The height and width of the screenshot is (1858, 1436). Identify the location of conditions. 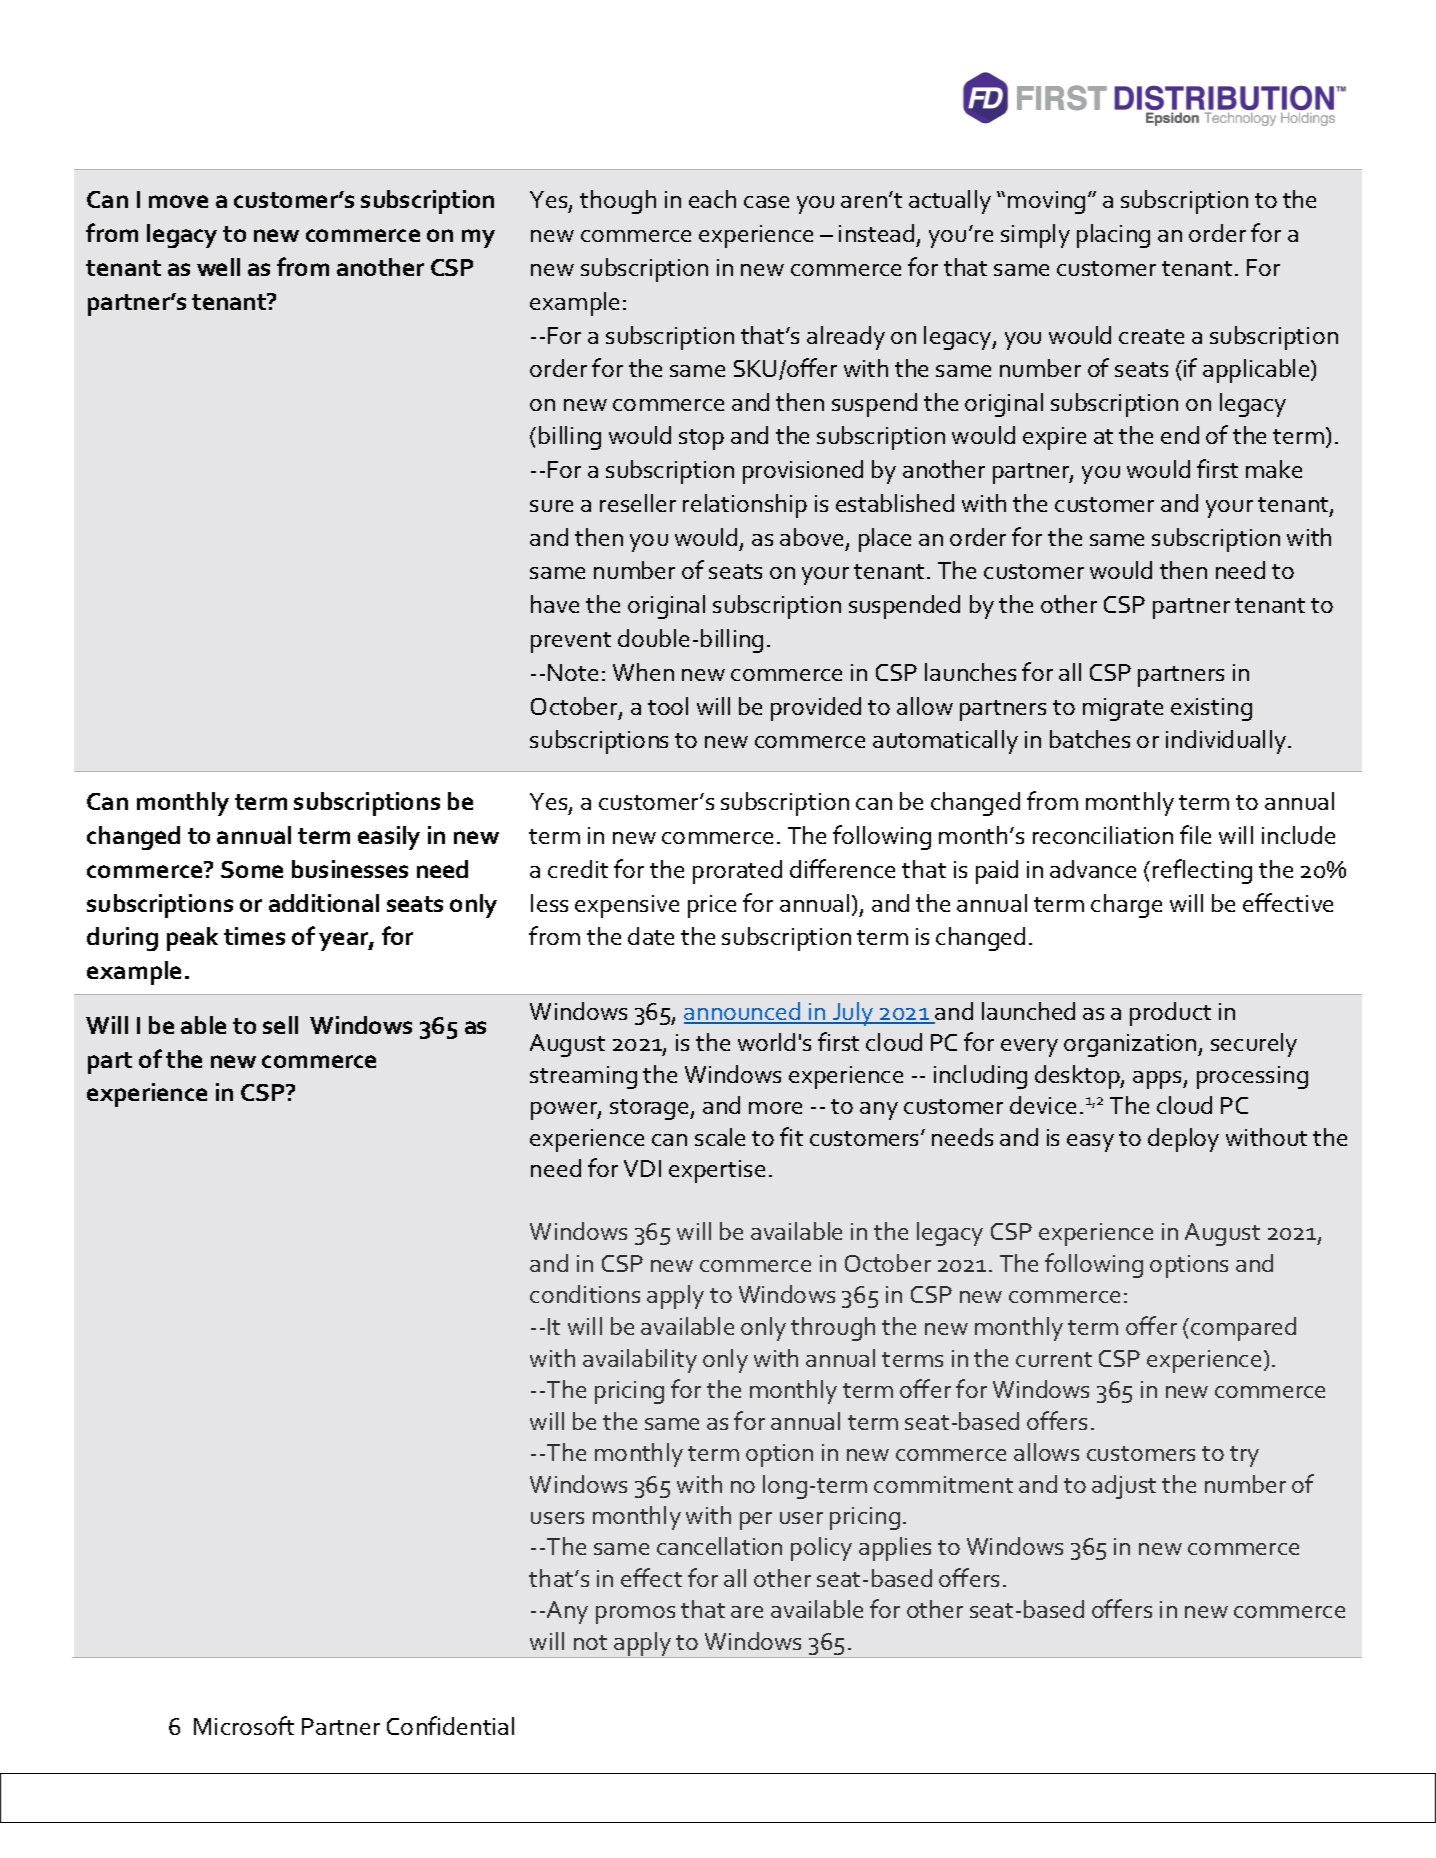
(585, 1294).
